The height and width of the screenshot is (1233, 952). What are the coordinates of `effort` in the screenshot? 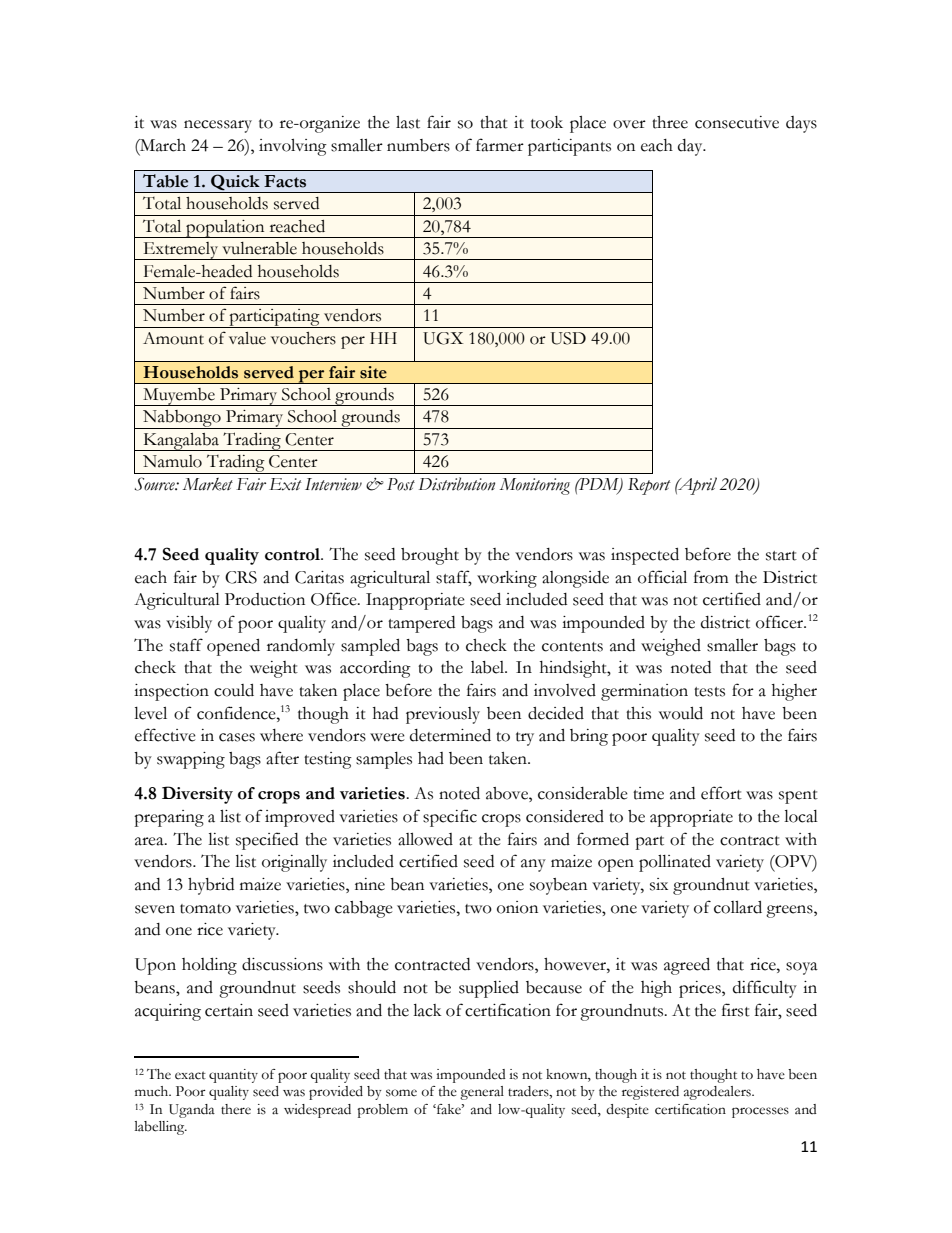 It's located at (721, 793).
